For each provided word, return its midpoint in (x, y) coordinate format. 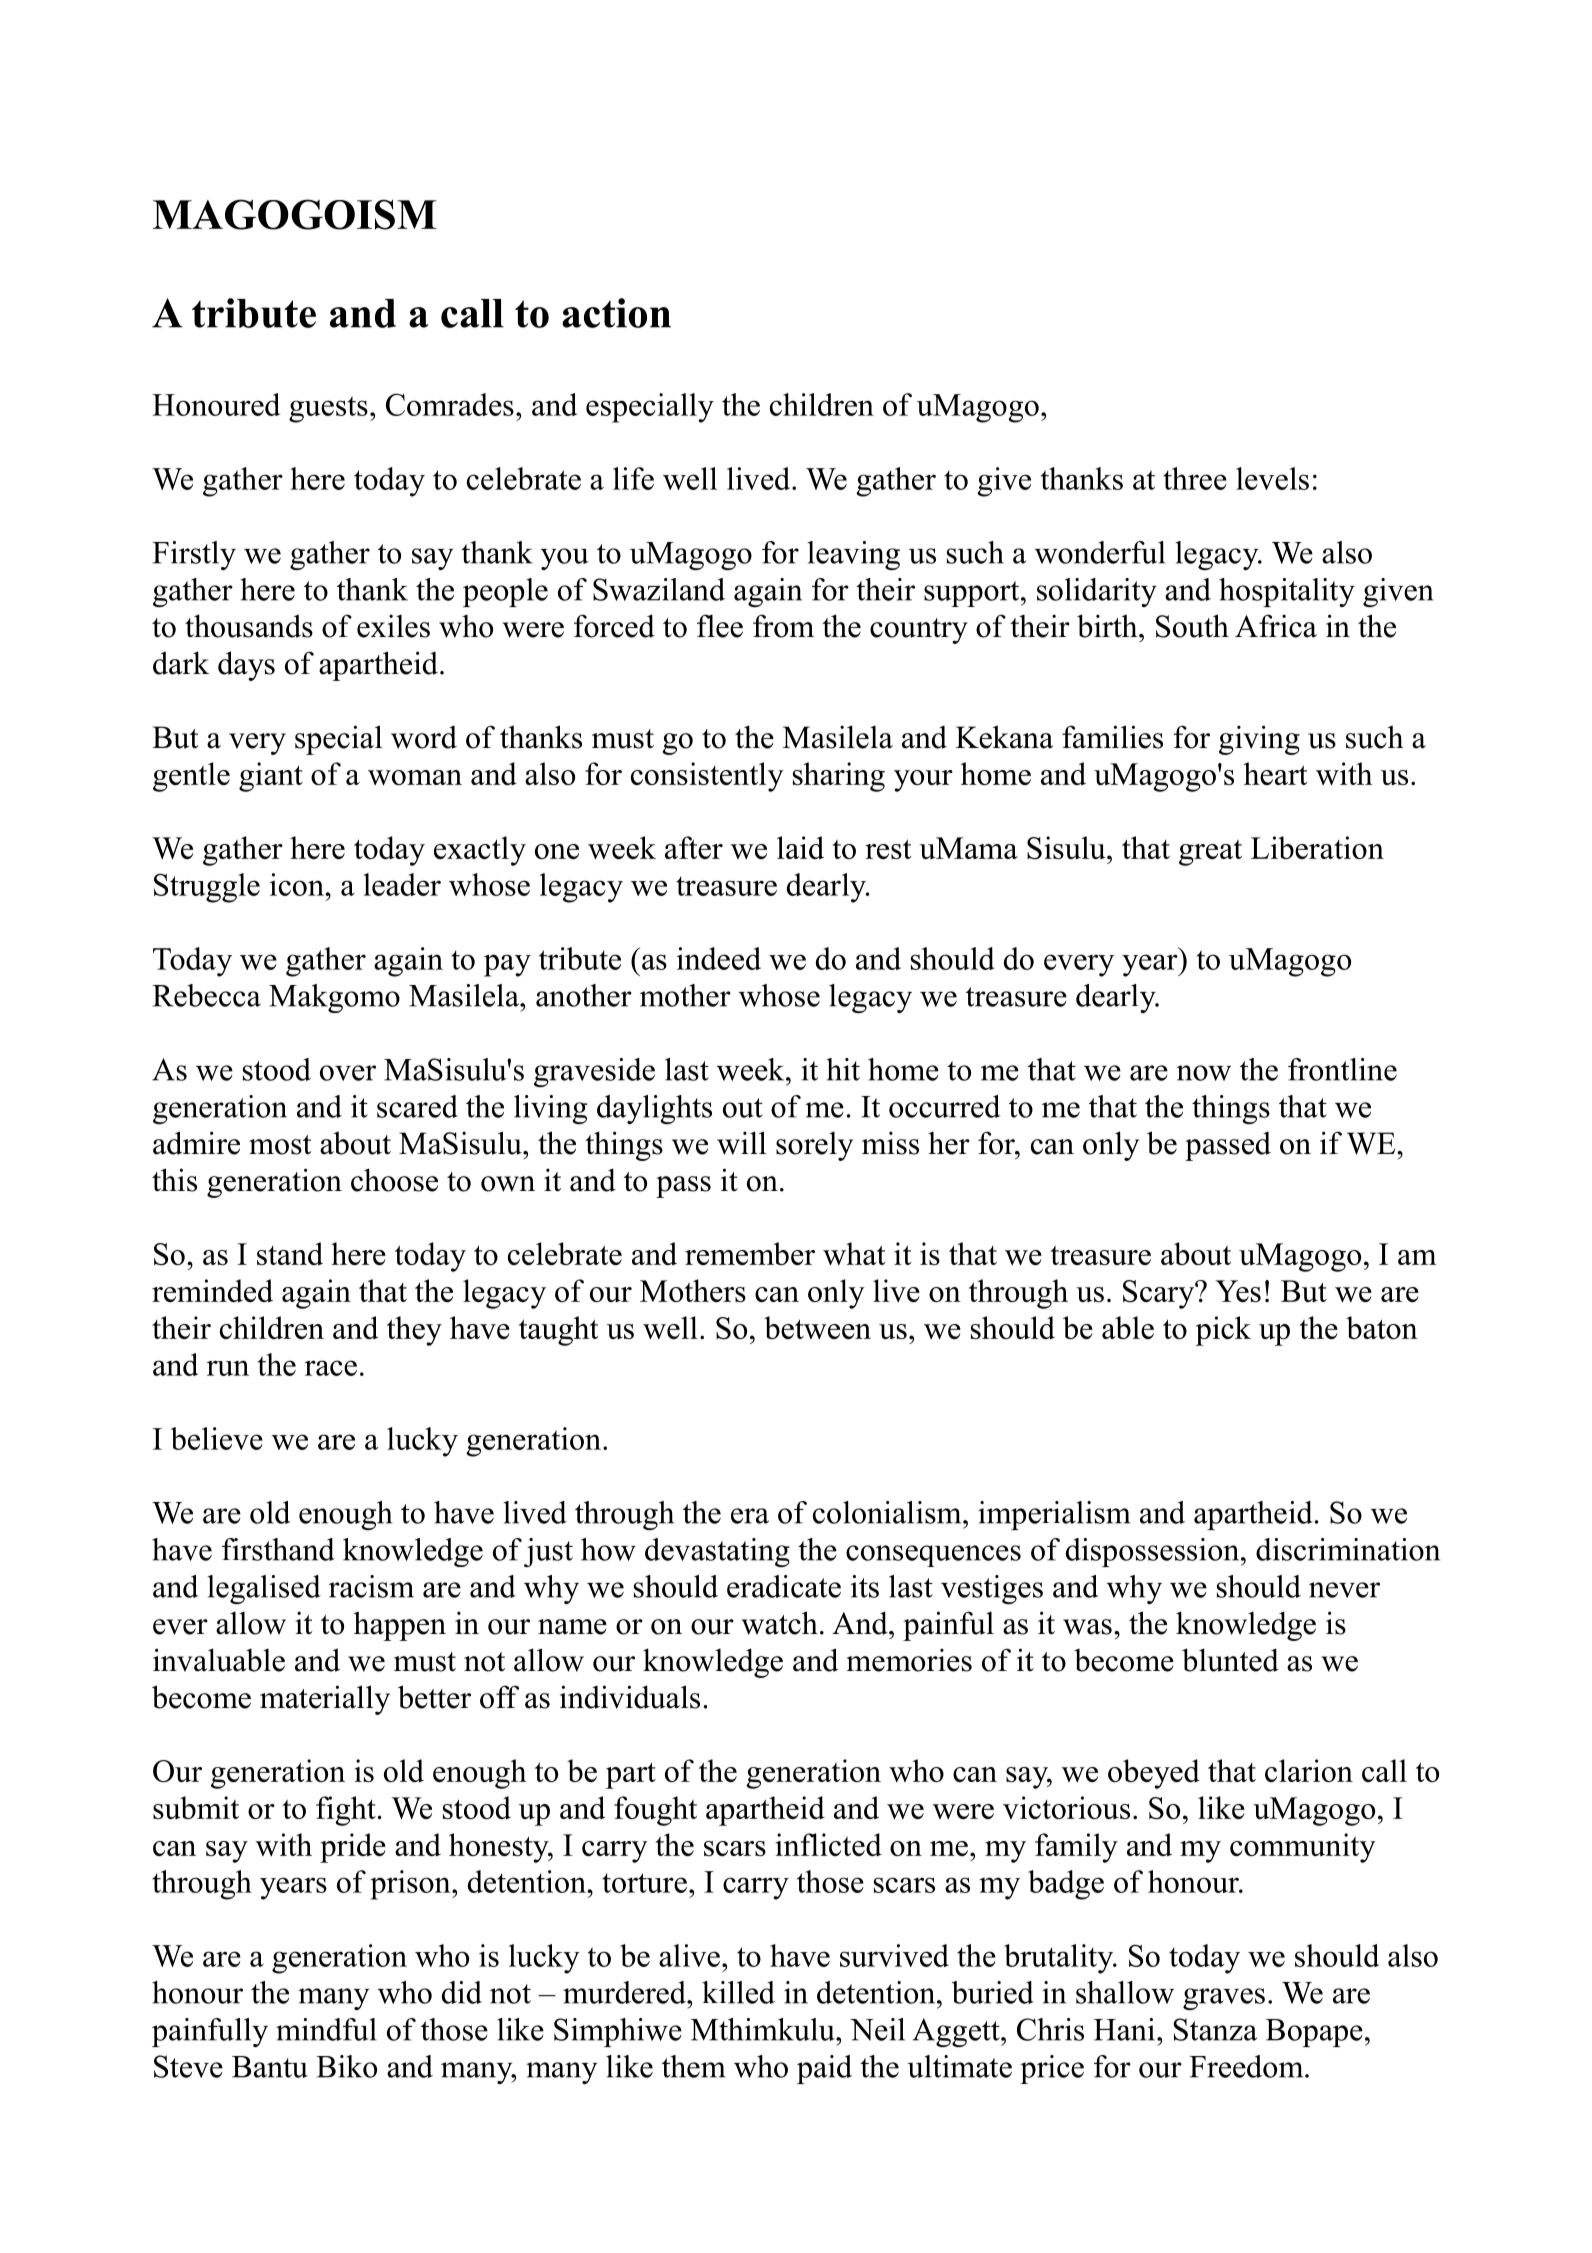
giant (271, 777)
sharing (839, 777)
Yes (1238, 1291)
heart (1275, 773)
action (616, 313)
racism (371, 1586)
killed (738, 1992)
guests (328, 409)
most (280, 1145)
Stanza (1215, 2029)
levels (1272, 478)
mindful (326, 2029)
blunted (1230, 1660)
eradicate (784, 1586)
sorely (814, 1146)
